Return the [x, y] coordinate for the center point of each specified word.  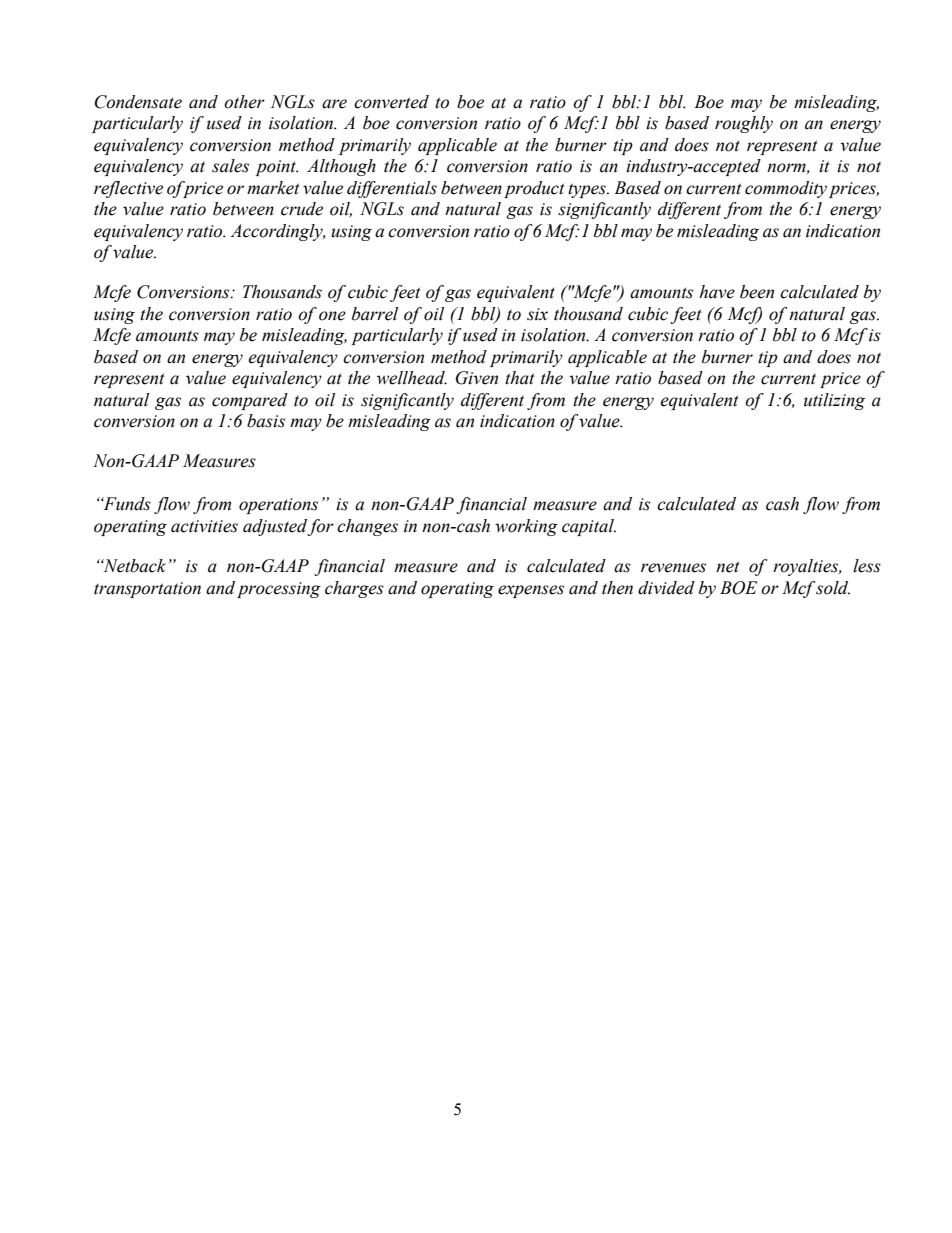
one [332, 316]
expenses [531, 591]
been [757, 292]
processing [279, 590]
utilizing [834, 401]
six [537, 314]
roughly [744, 124]
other [244, 102]
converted [391, 102]
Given [477, 378]
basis [266, 421]
